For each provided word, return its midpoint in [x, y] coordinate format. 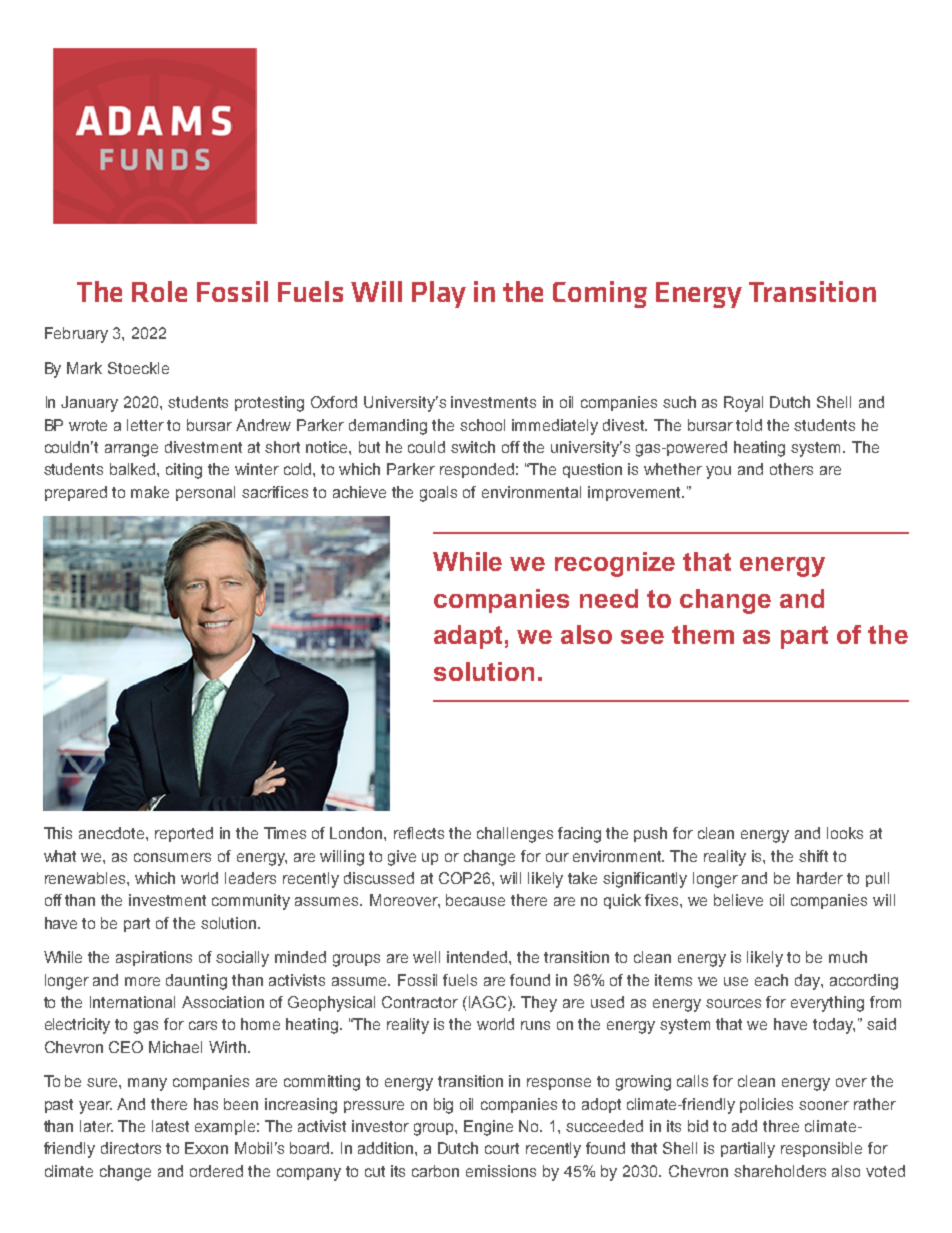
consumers [172, 857]
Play [439, 294]
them [703, 634]
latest [170, 1126]
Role [159, 291]
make [150, 492]
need [609, 598]
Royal [743, 404]
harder [820, 878]
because [475, 900]
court [502, 1148]
